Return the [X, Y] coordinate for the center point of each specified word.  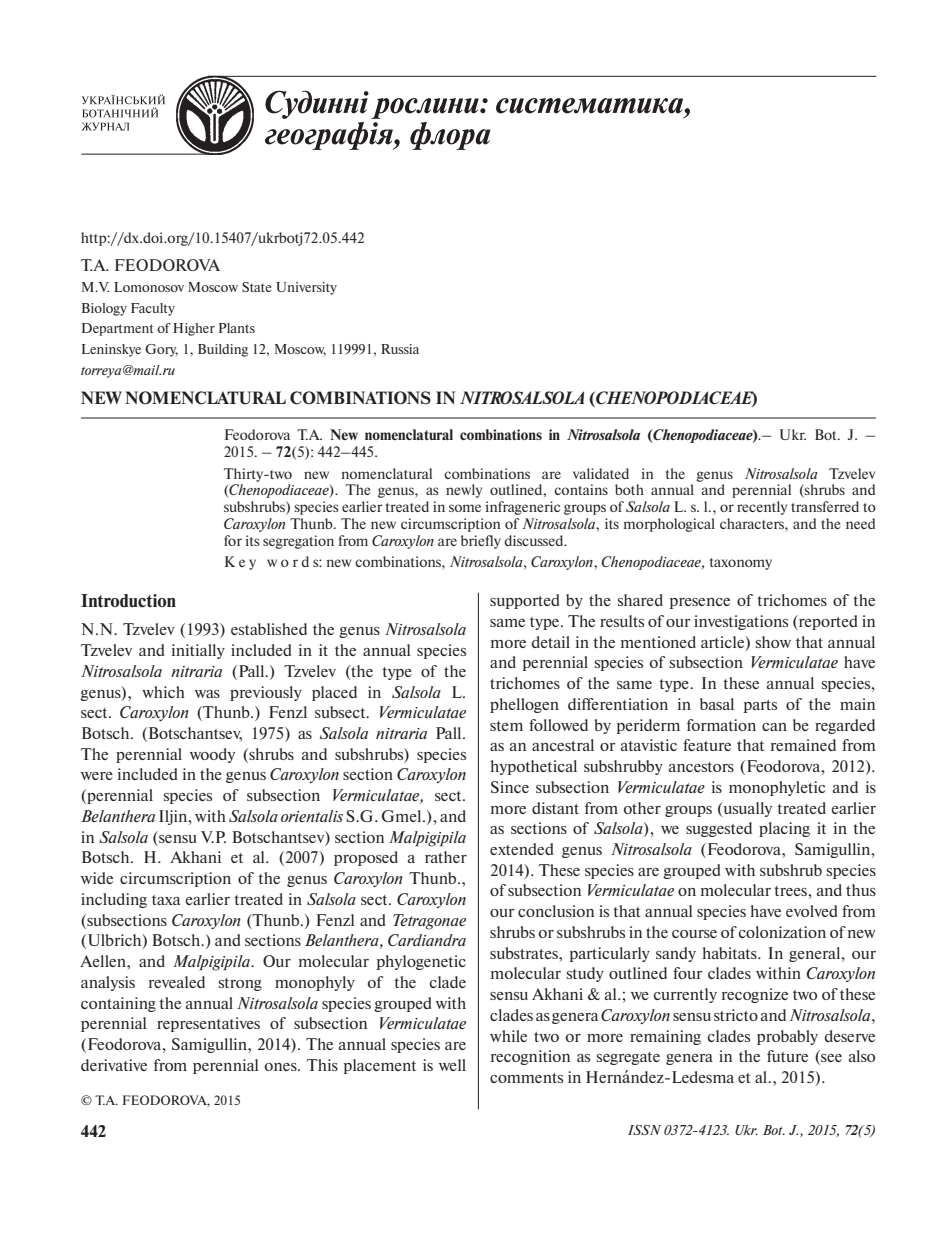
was [207, 694]
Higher [194, 329]
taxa [166, 900]
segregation [298, 542]
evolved [812, 911]
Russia [400, 349]
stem [506, 726]
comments [526, 1078]
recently [762, 508]
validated [601, 473]
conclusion [556, 911]
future [787, 1056]
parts [760, 706]
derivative [114, 1065]
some [465, 508]
